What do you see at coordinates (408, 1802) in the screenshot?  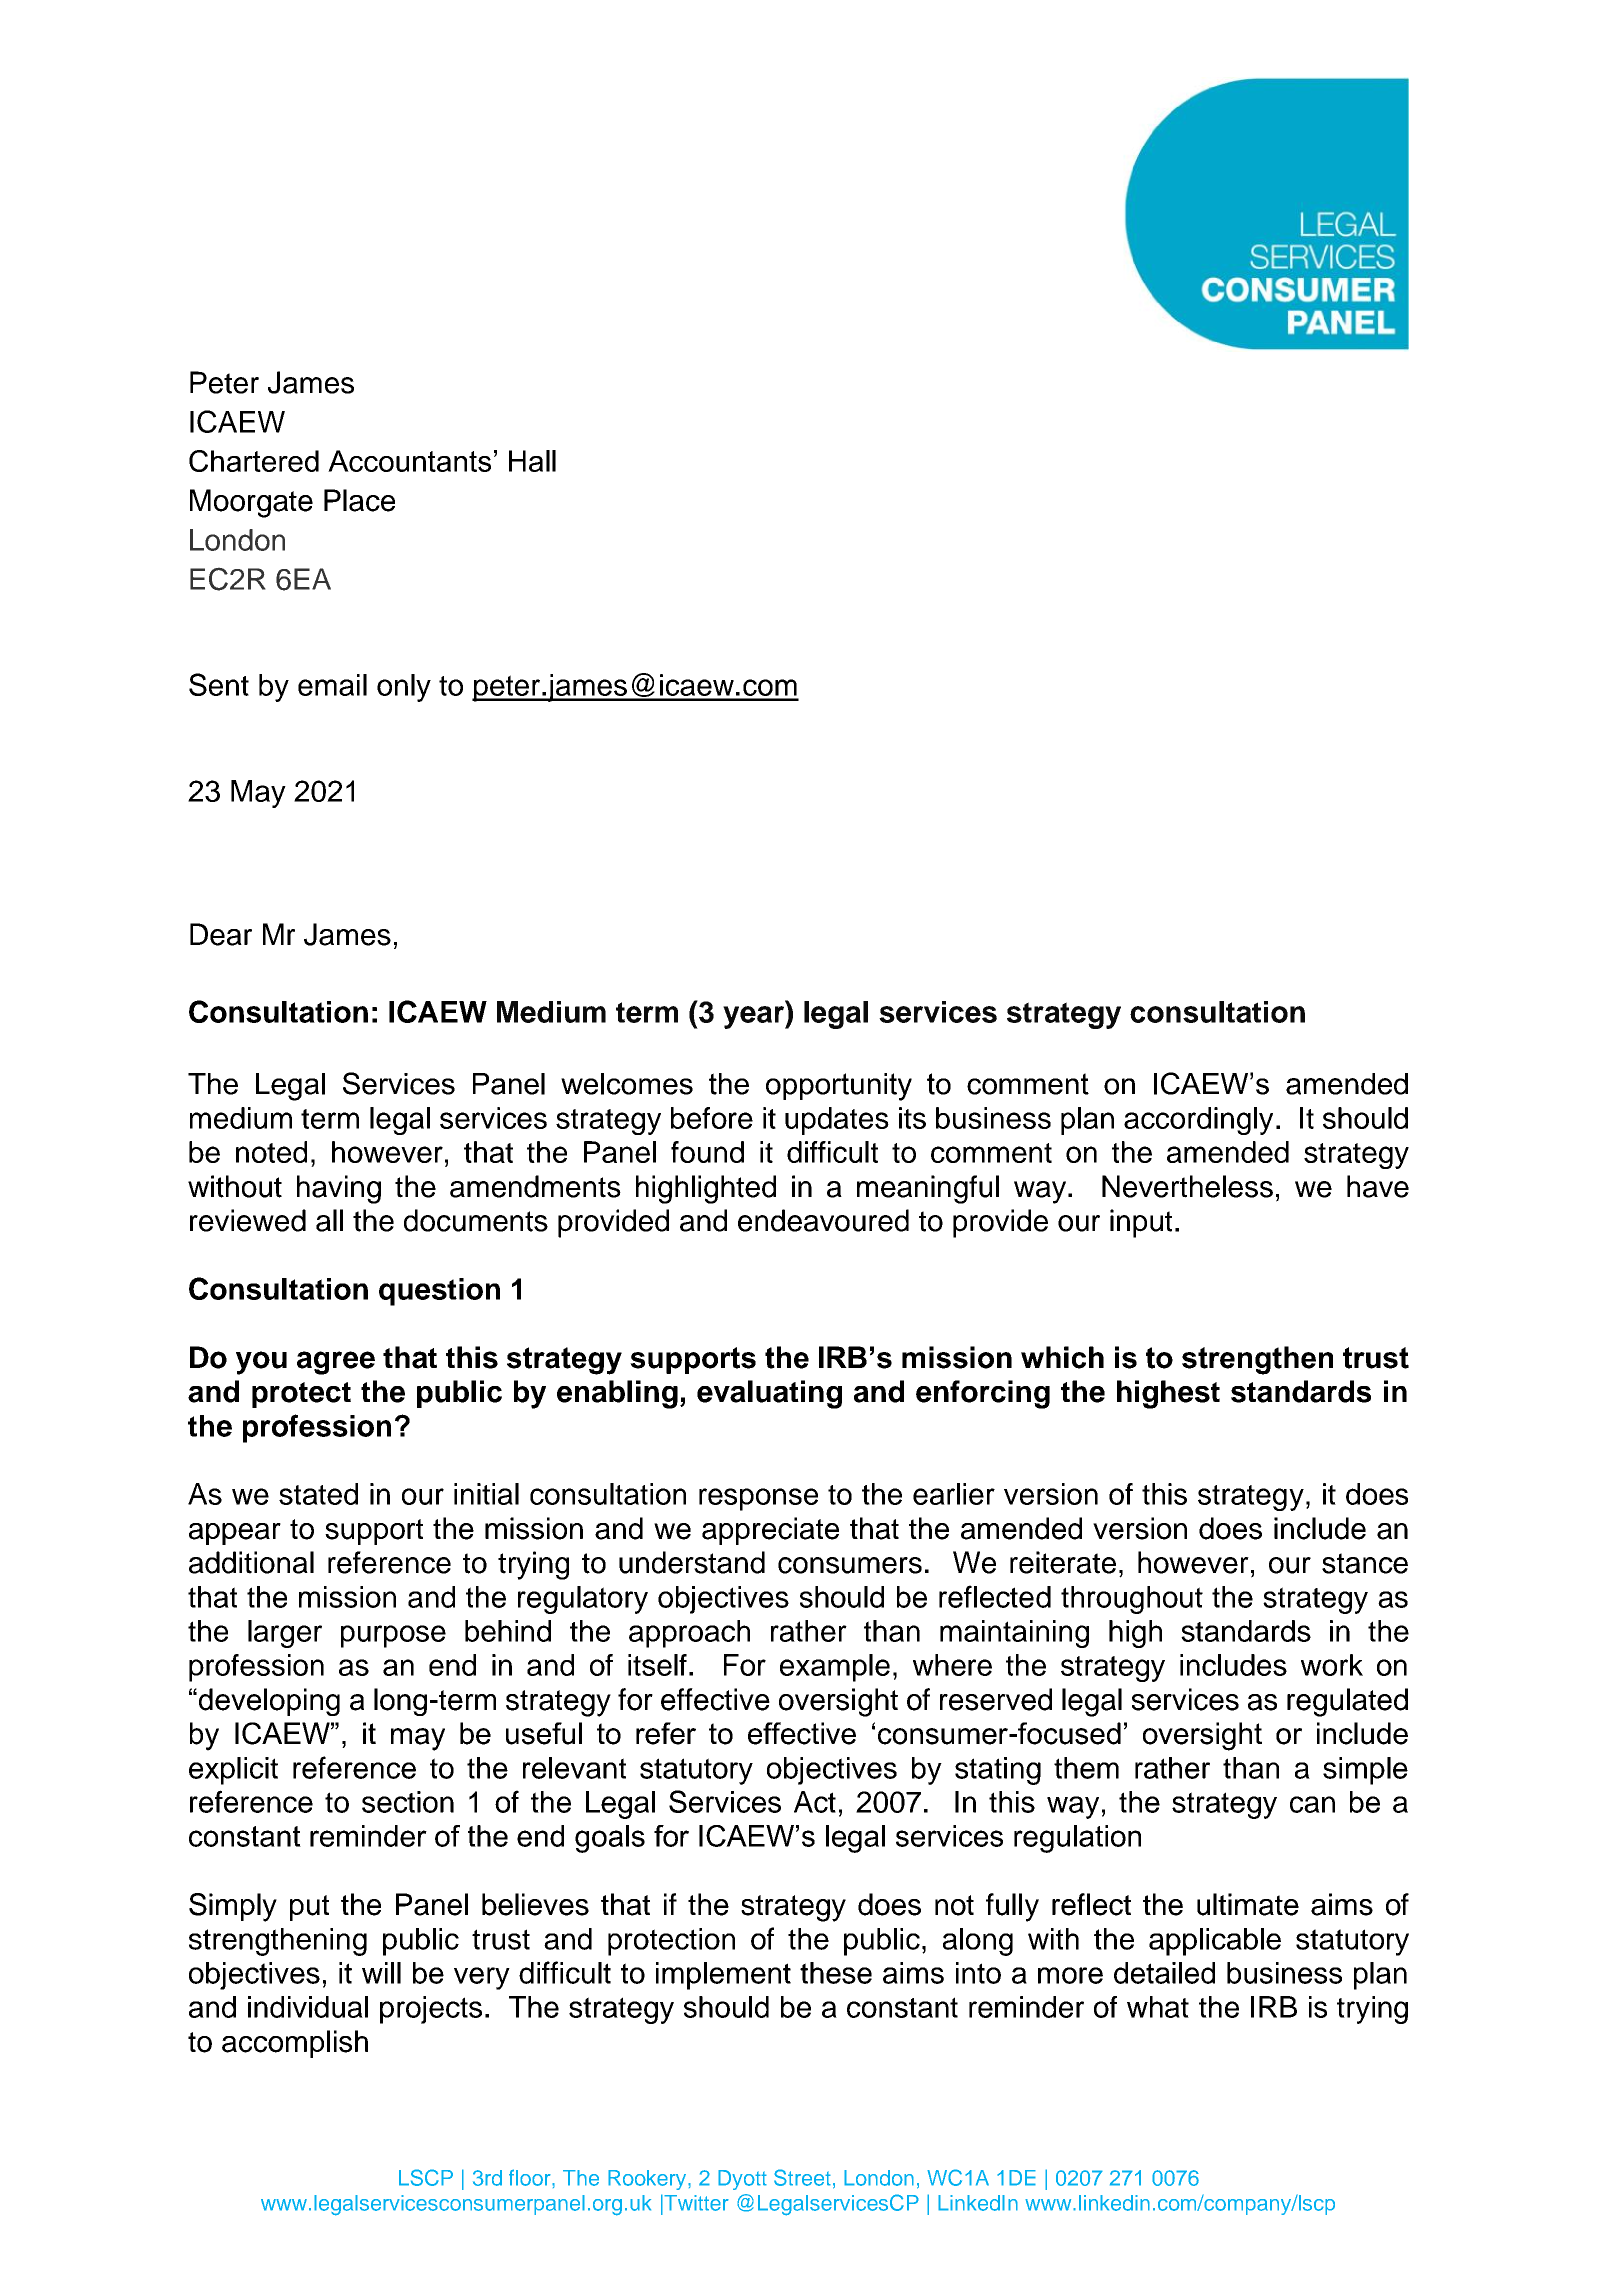 I see `section` at bounding box center [408, 1802].
